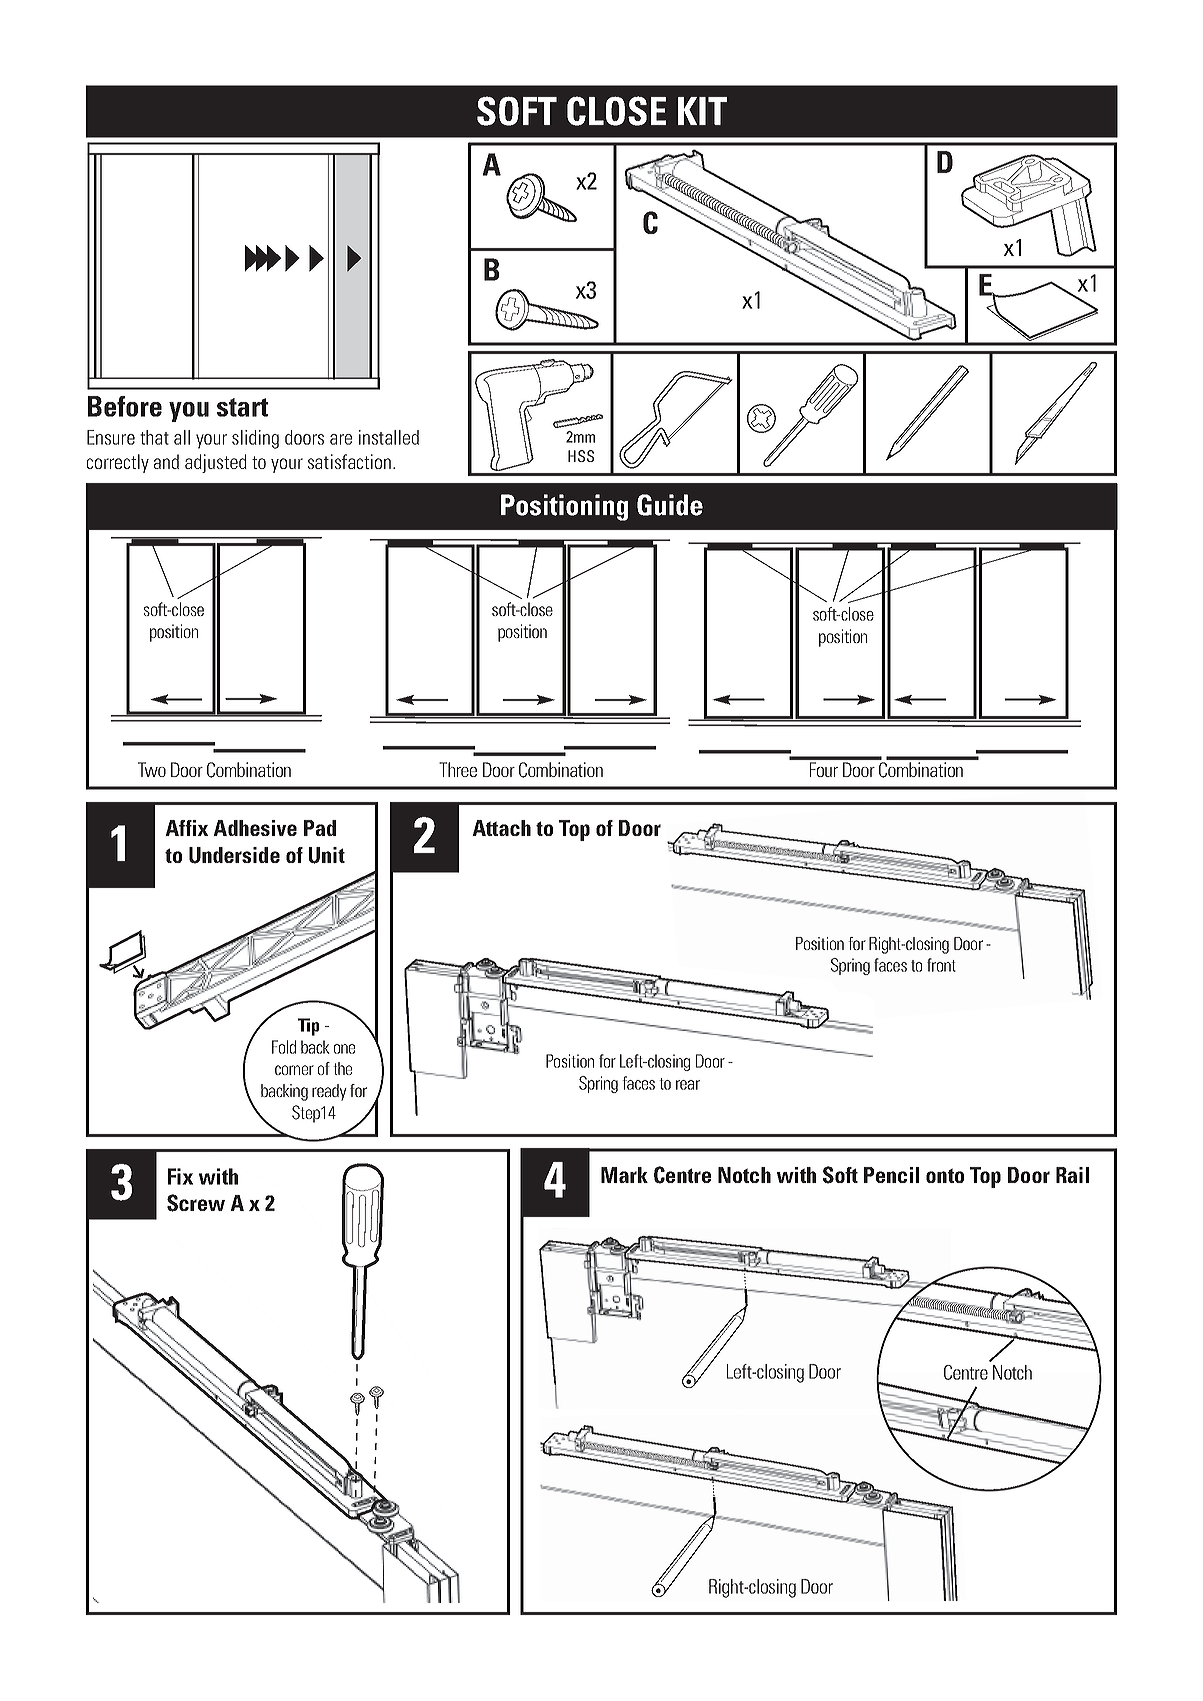 The image size is (1203, 1701). I want to click on Three, so click(458, 769).
